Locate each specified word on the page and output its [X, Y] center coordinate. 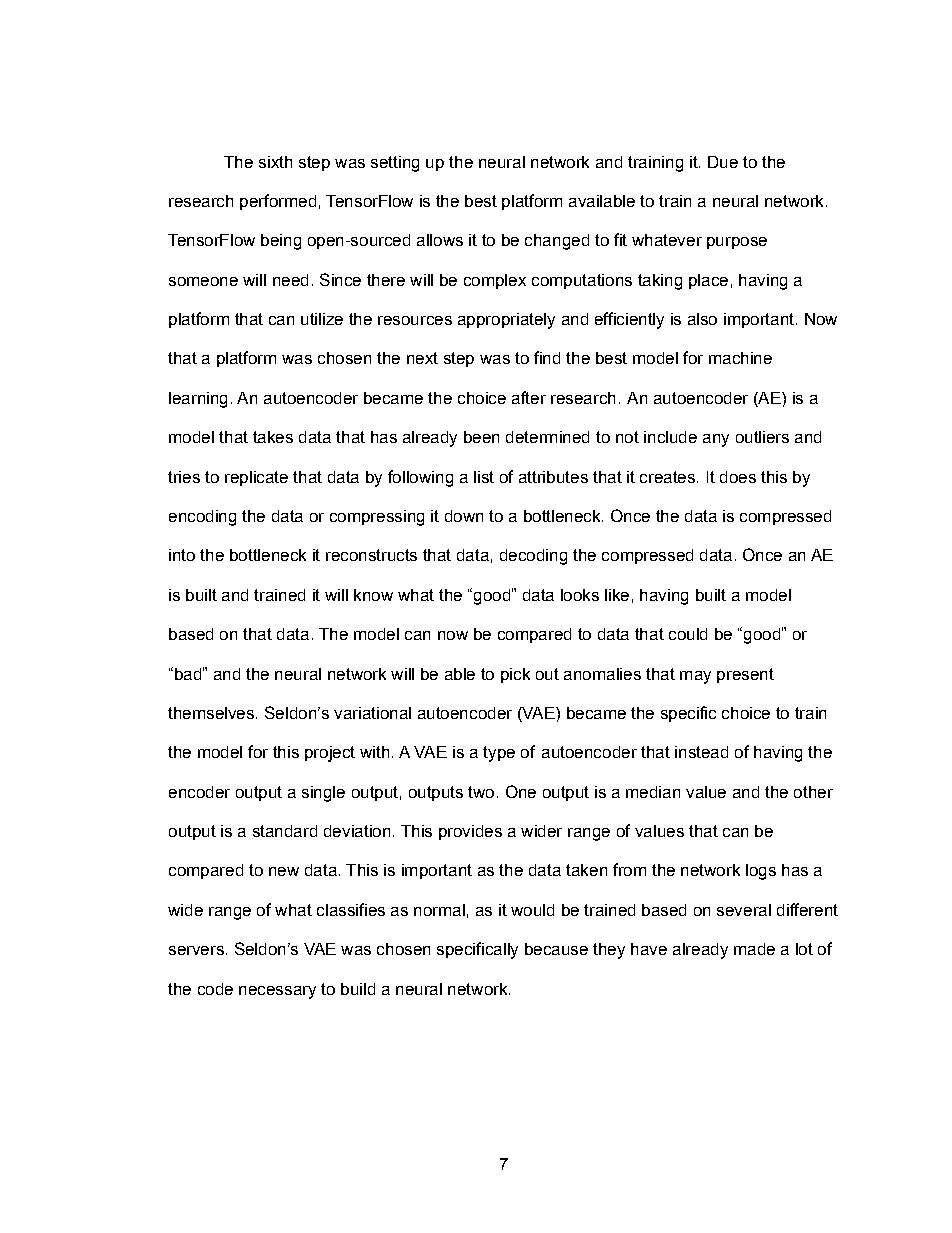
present [745, 675]
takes [273, 437]
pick [515, 675]
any [716, 440]
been [481, 437]
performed [278, 202]
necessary [277, 992]
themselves [211, 713]
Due [723, 162]
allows [440, 240]
